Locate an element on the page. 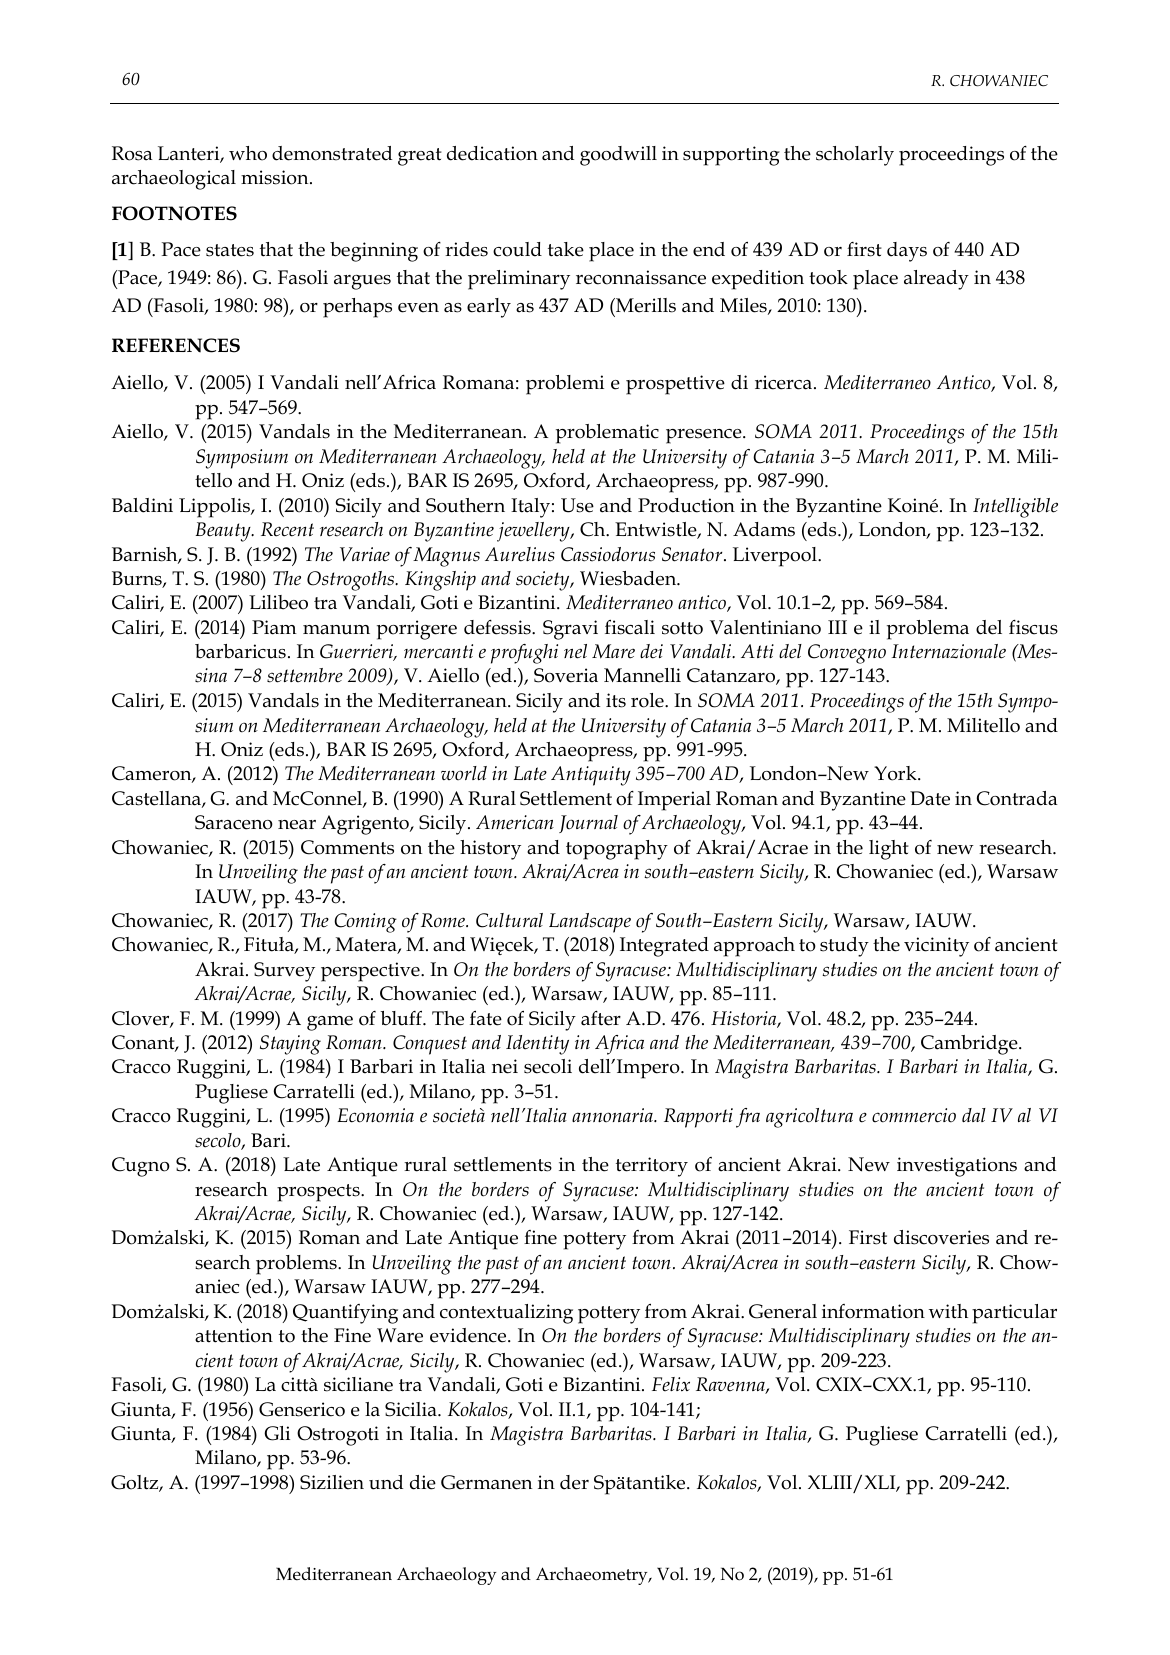  investigations is located at coordinates (957, 1167).
